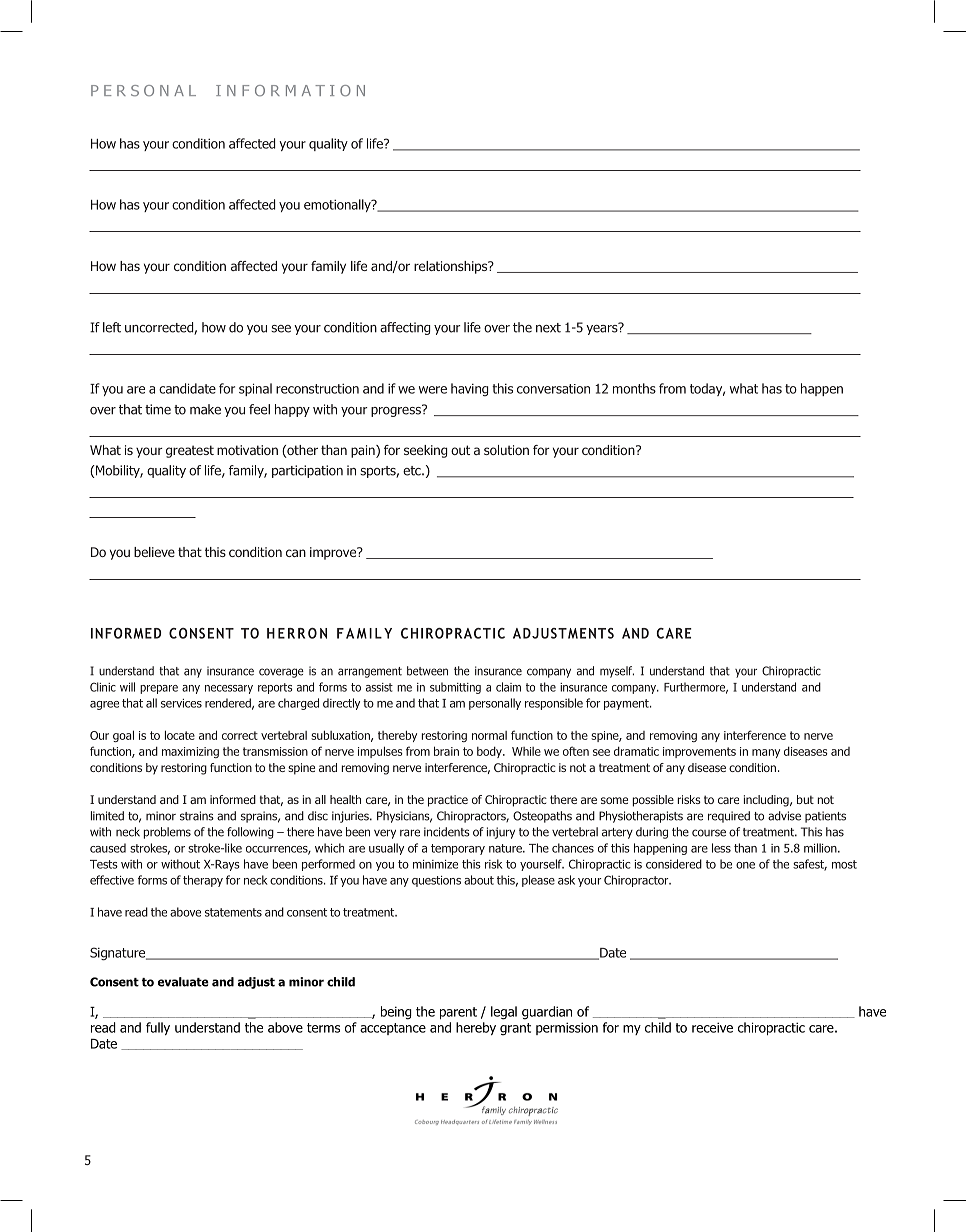  Describe the element at coordinates (427, 671) in the screenshot. I see `between` at that location.
